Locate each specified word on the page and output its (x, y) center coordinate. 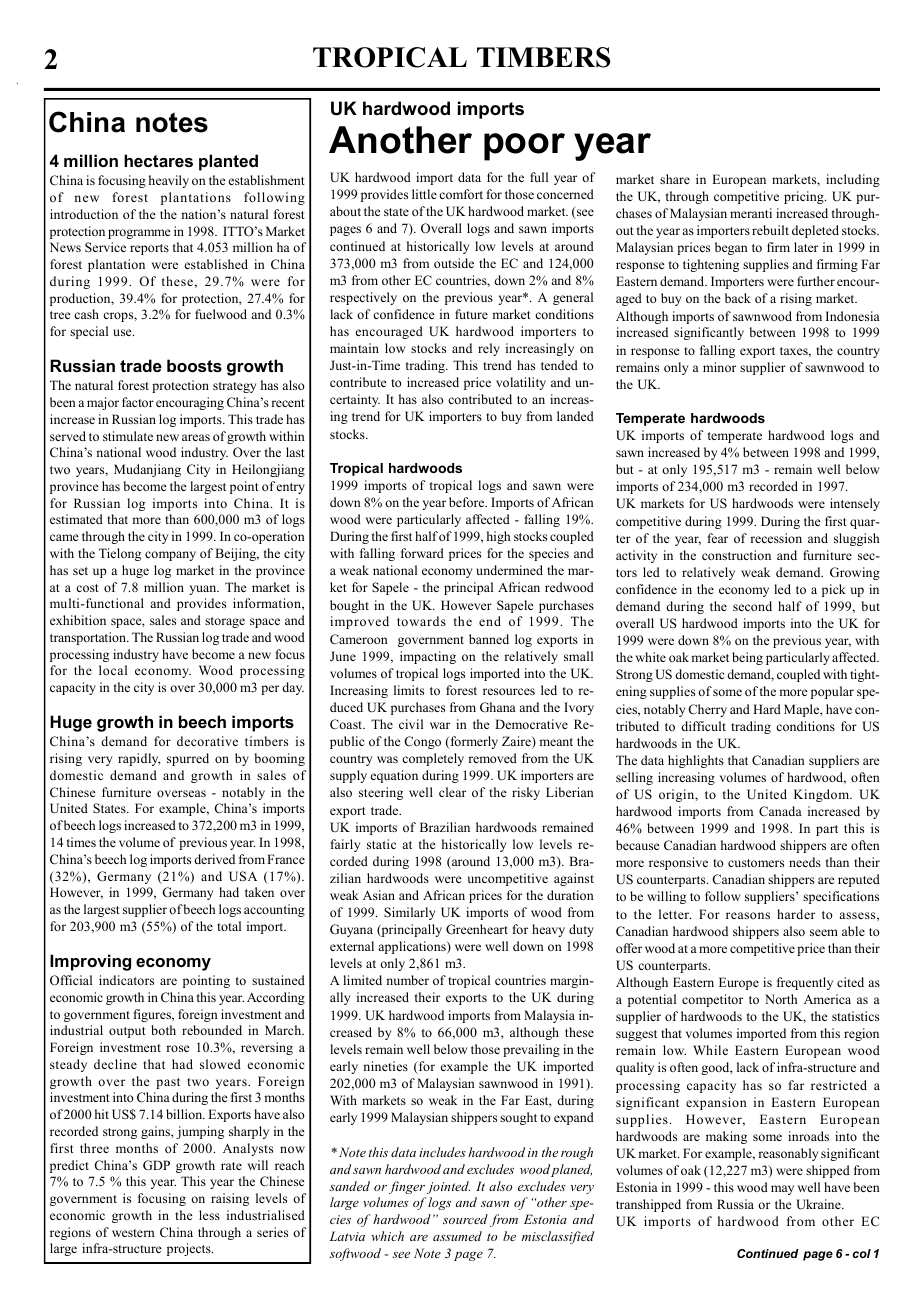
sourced (465, 1219)
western (133, 1233)
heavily (169, 181)
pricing (805, 197)
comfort (461, 194)
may (782, 1190)
